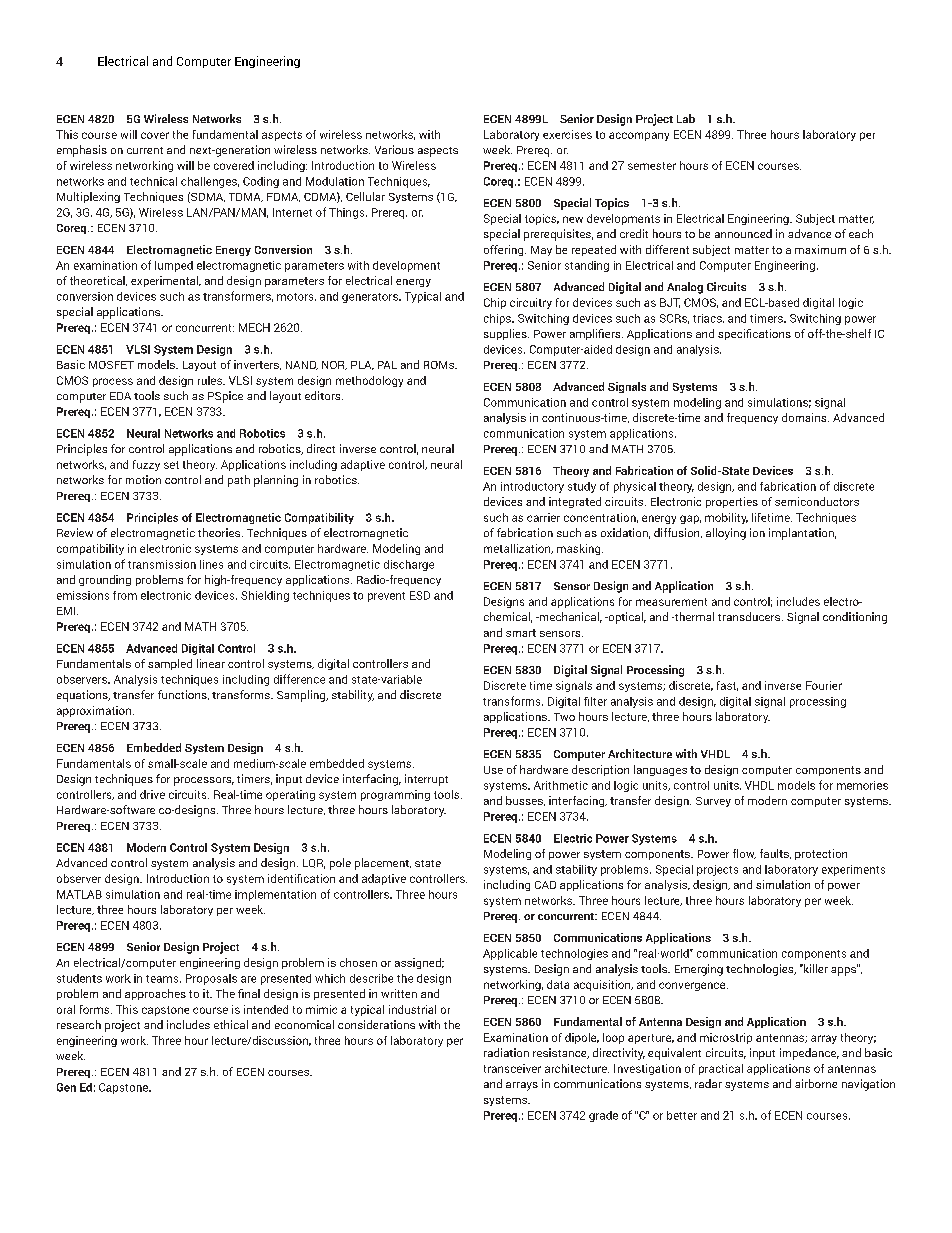  Describe the element at coordinates (743, 233) in the screenshot. I see `announced` at that location.
